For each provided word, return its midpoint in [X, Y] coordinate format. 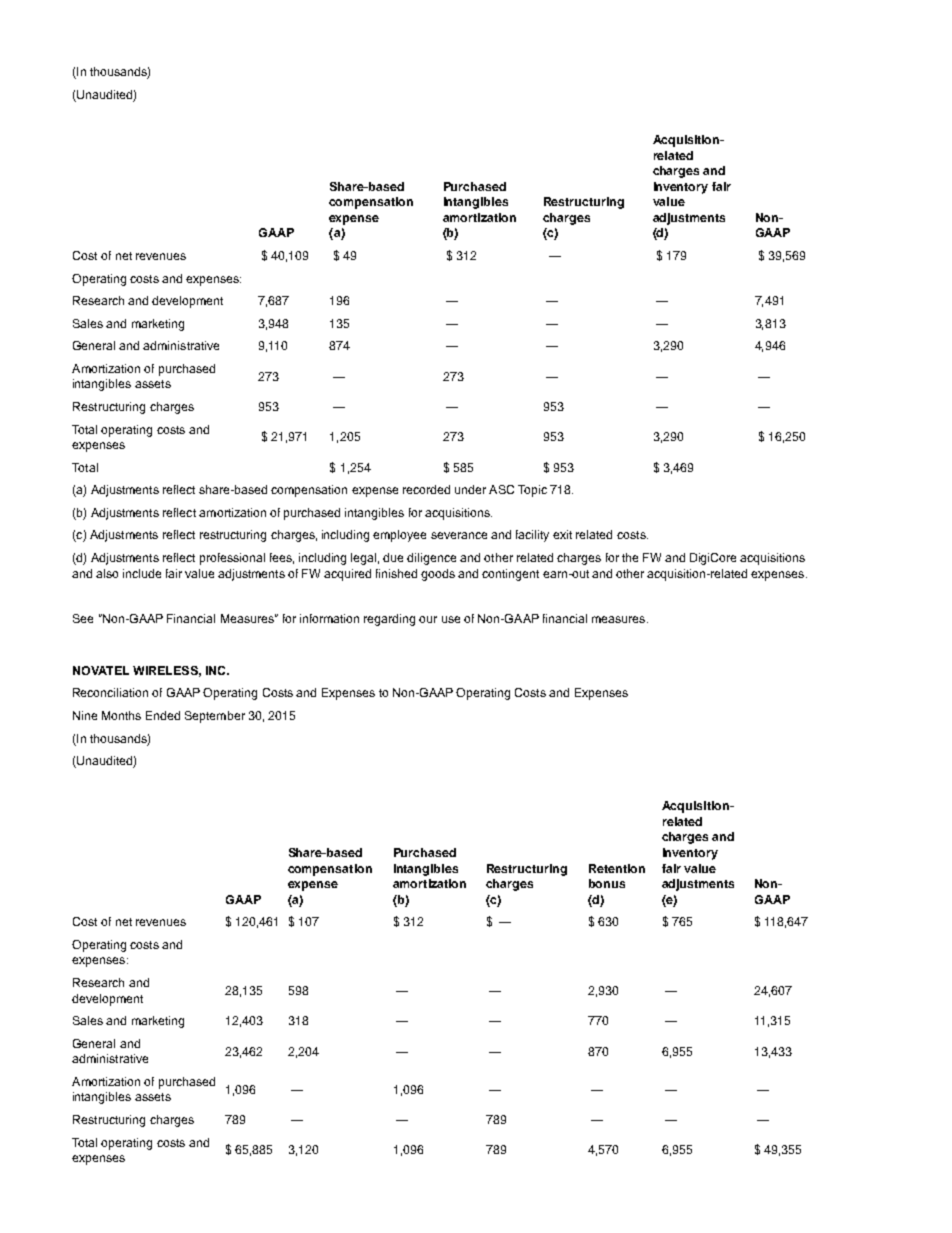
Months [121, 715]
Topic [532, 491]
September [215, 717]
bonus [607, 883]
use [451, 619]
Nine [85, 715]
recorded [426, 489]
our [428, 619]
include [142, 573]
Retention [617, 868]
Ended [163, 715]
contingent [510, 575]
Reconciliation [110, 692]
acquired [347, 575]
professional [232, 559]
